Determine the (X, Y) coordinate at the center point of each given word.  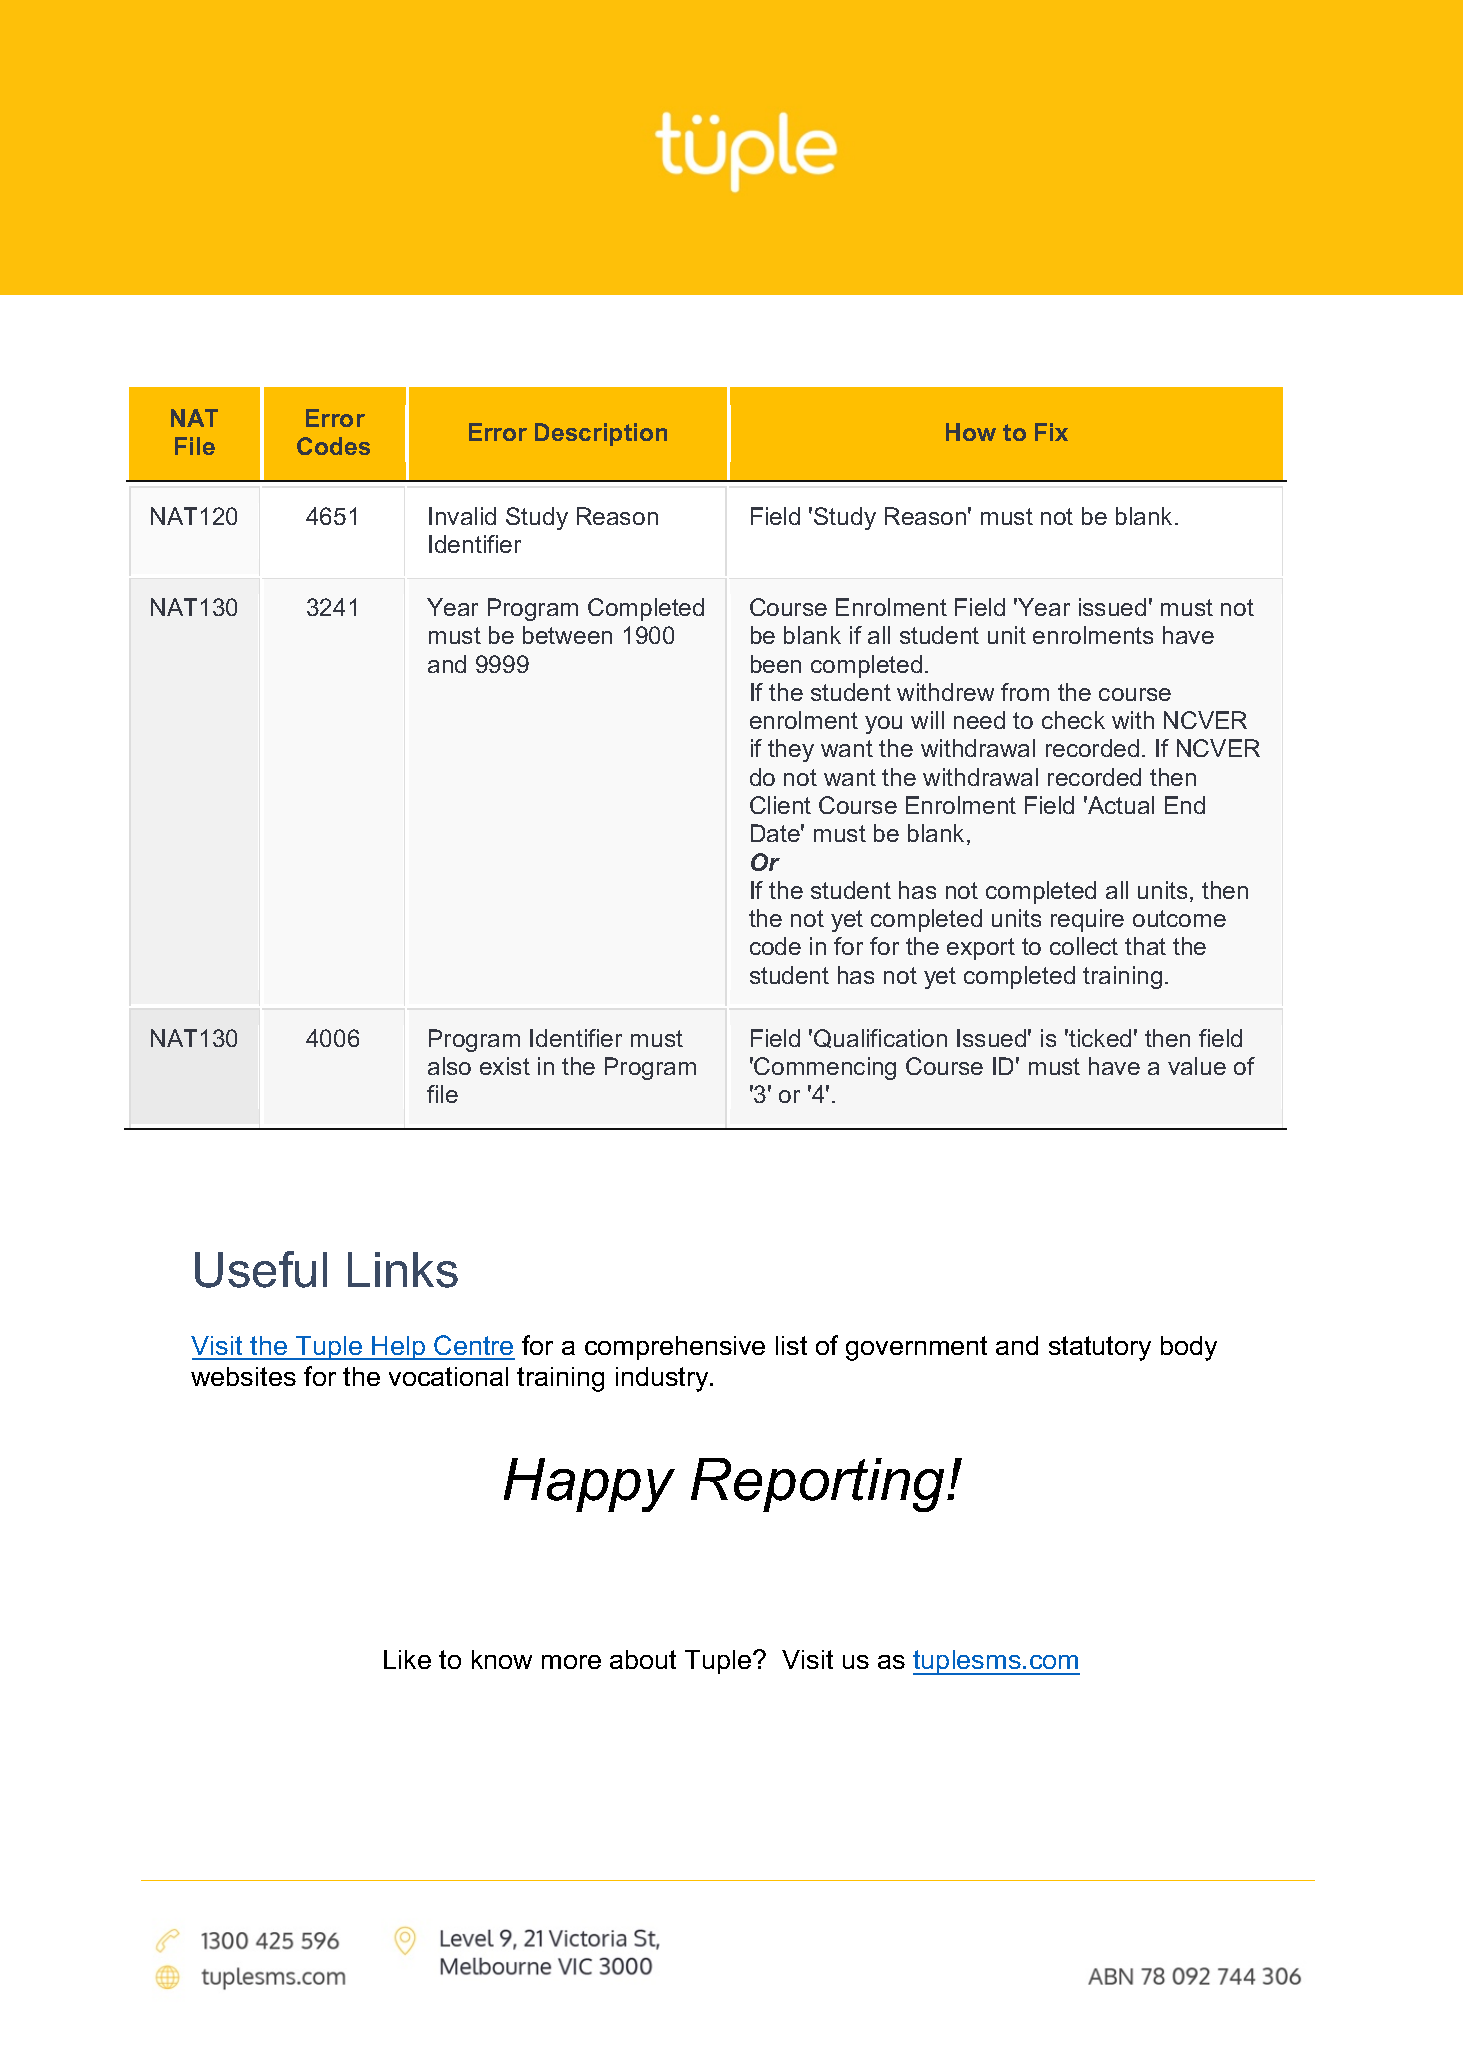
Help (399, 1348)
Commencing (825, 1068)
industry (663, 1379)
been (776, 664)
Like (407, 1659)
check (1073, 720)
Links (403, 1270)
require (1087, 920)
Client (780, 805)
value (1197, 1066)
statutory (1100, 1348)
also (449, 1066)
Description (601, 434)
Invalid (462, 516)
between (567, 635)
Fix (1051, 432)
